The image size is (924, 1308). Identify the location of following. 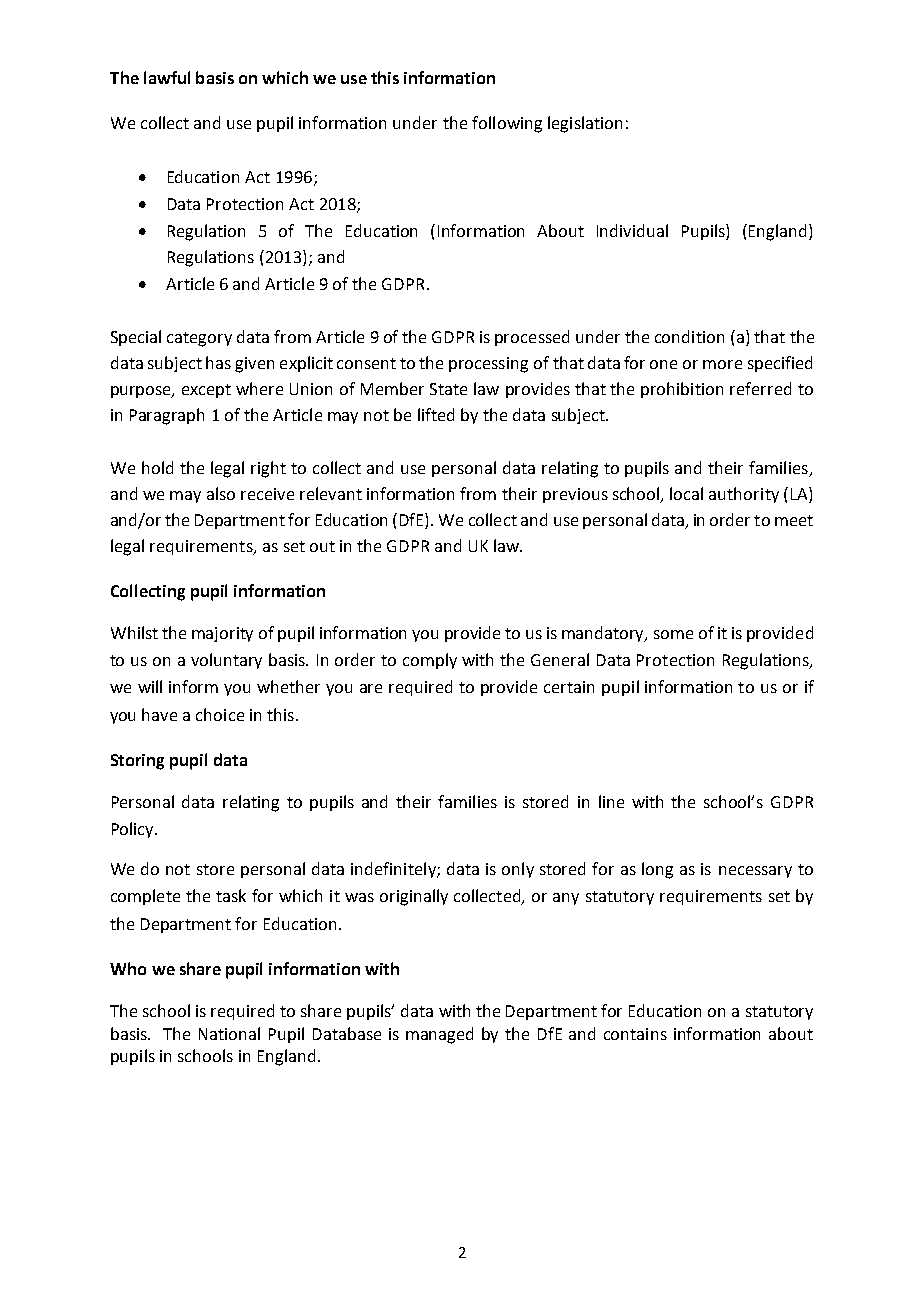
(507, 124).
